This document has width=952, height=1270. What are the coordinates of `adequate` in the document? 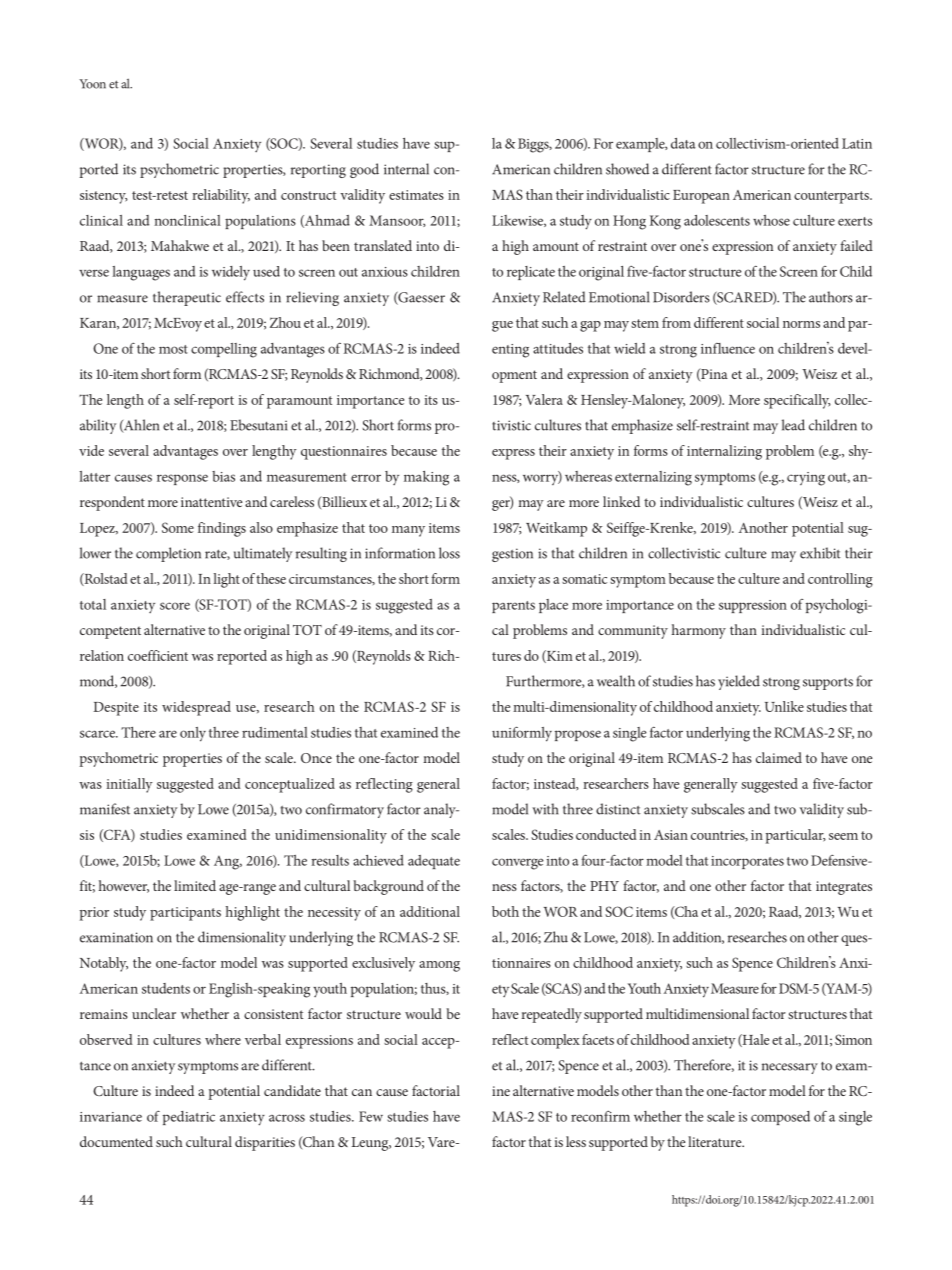 It's located at (434, 862).
